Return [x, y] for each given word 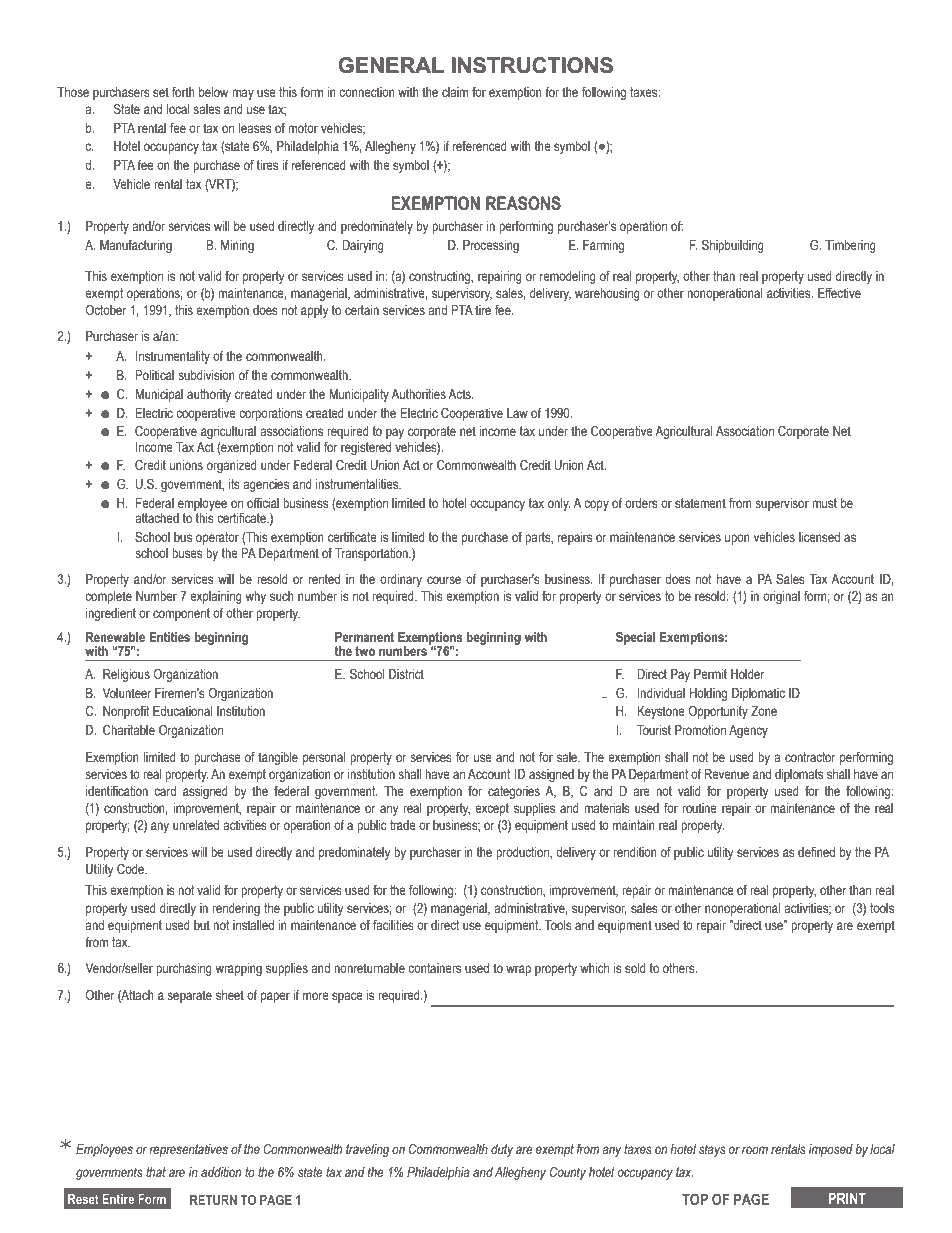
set [161, 92]
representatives [188, 1150]
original [781, 597]
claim [455, 92]
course [444, 580]
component [181, 614]
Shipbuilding [733, 246]
